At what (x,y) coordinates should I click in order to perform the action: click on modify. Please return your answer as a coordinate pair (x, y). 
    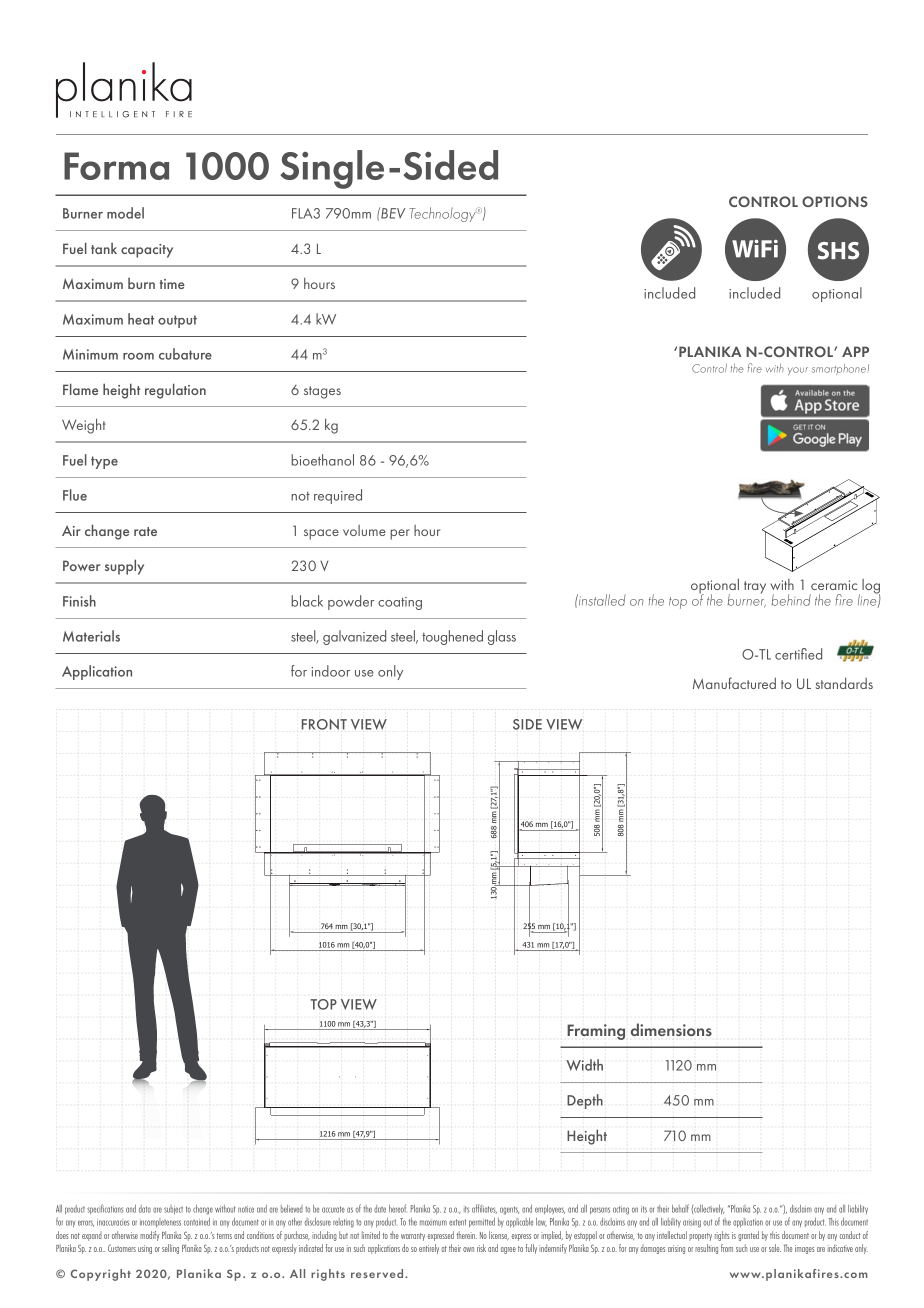
    Looking at the image, I should click on (150, 1236).
